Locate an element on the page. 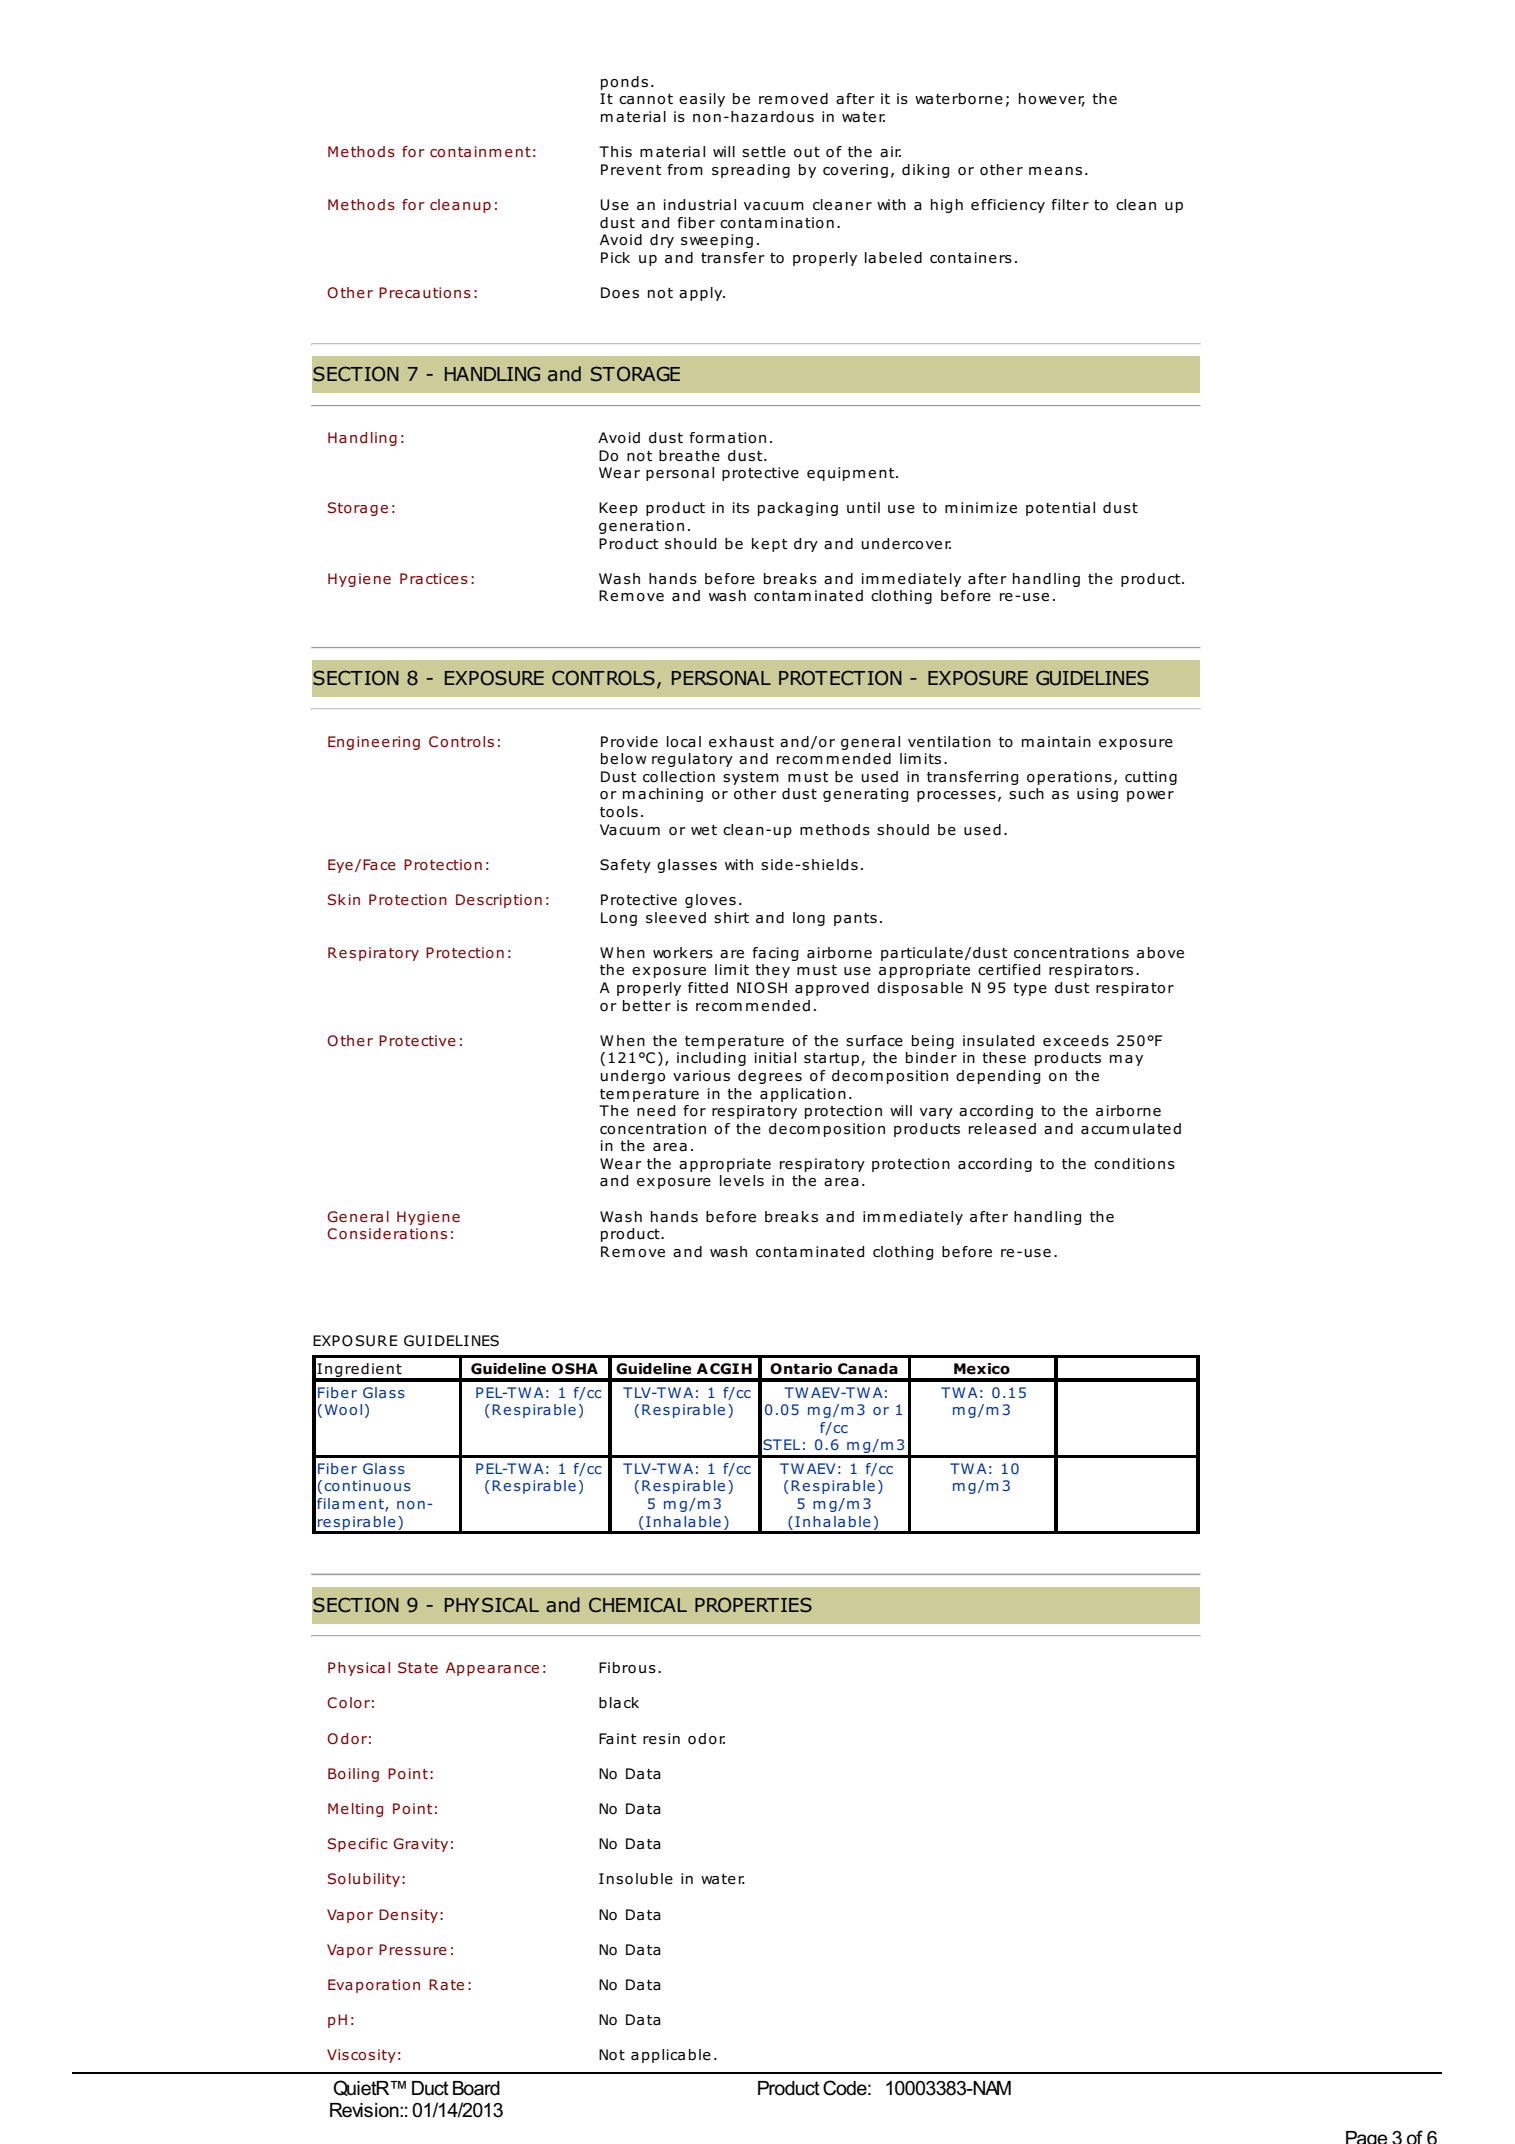  degrees is located at coordinates (770, 1077).
